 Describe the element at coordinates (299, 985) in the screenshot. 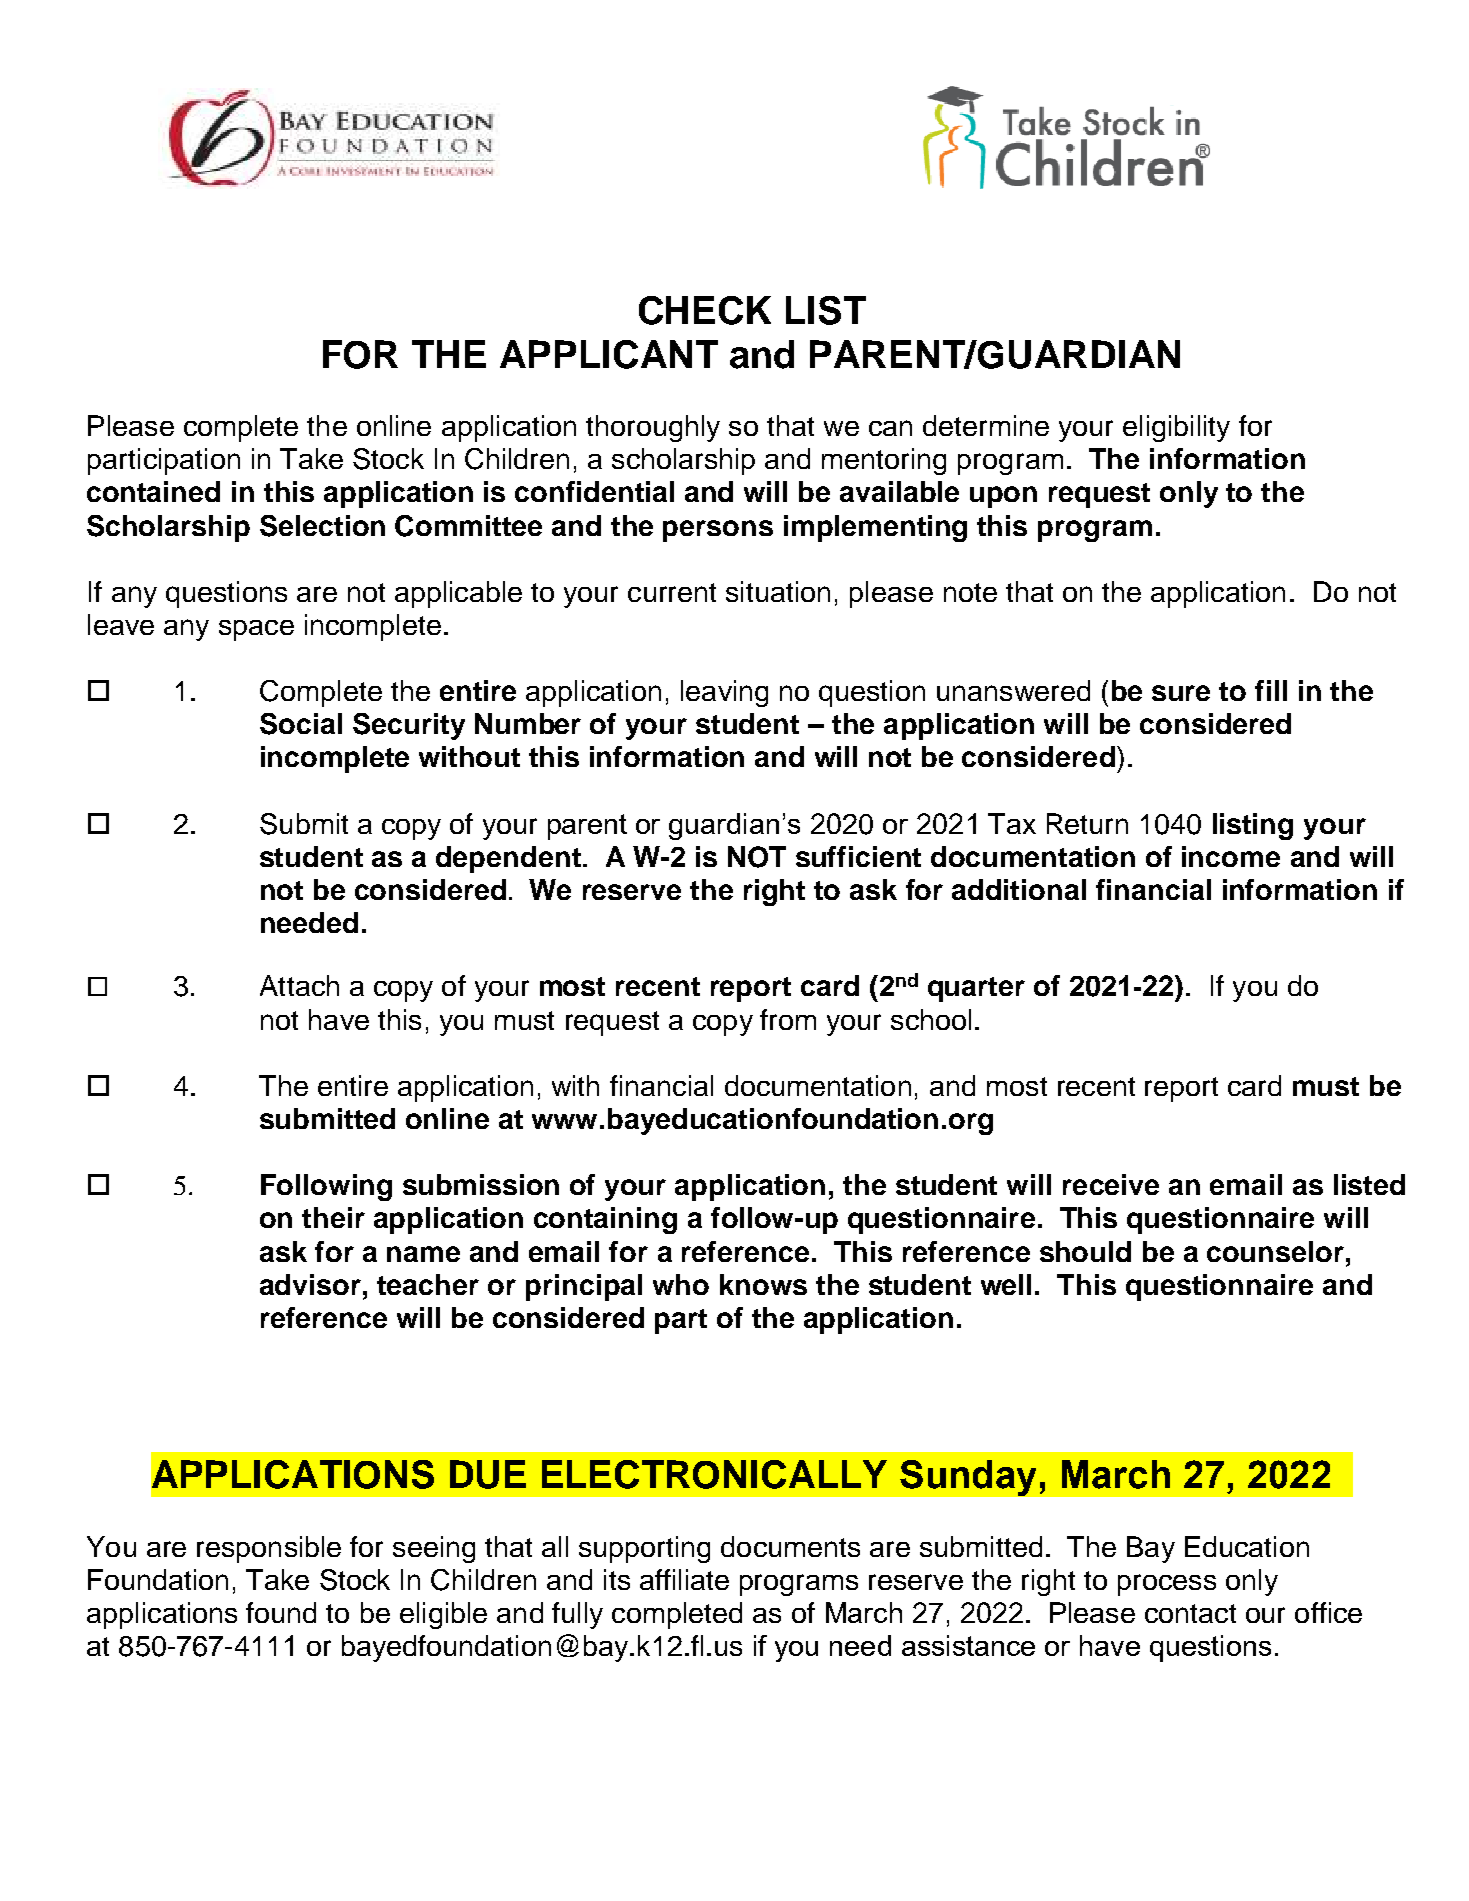

I see `Attach` at that location.
